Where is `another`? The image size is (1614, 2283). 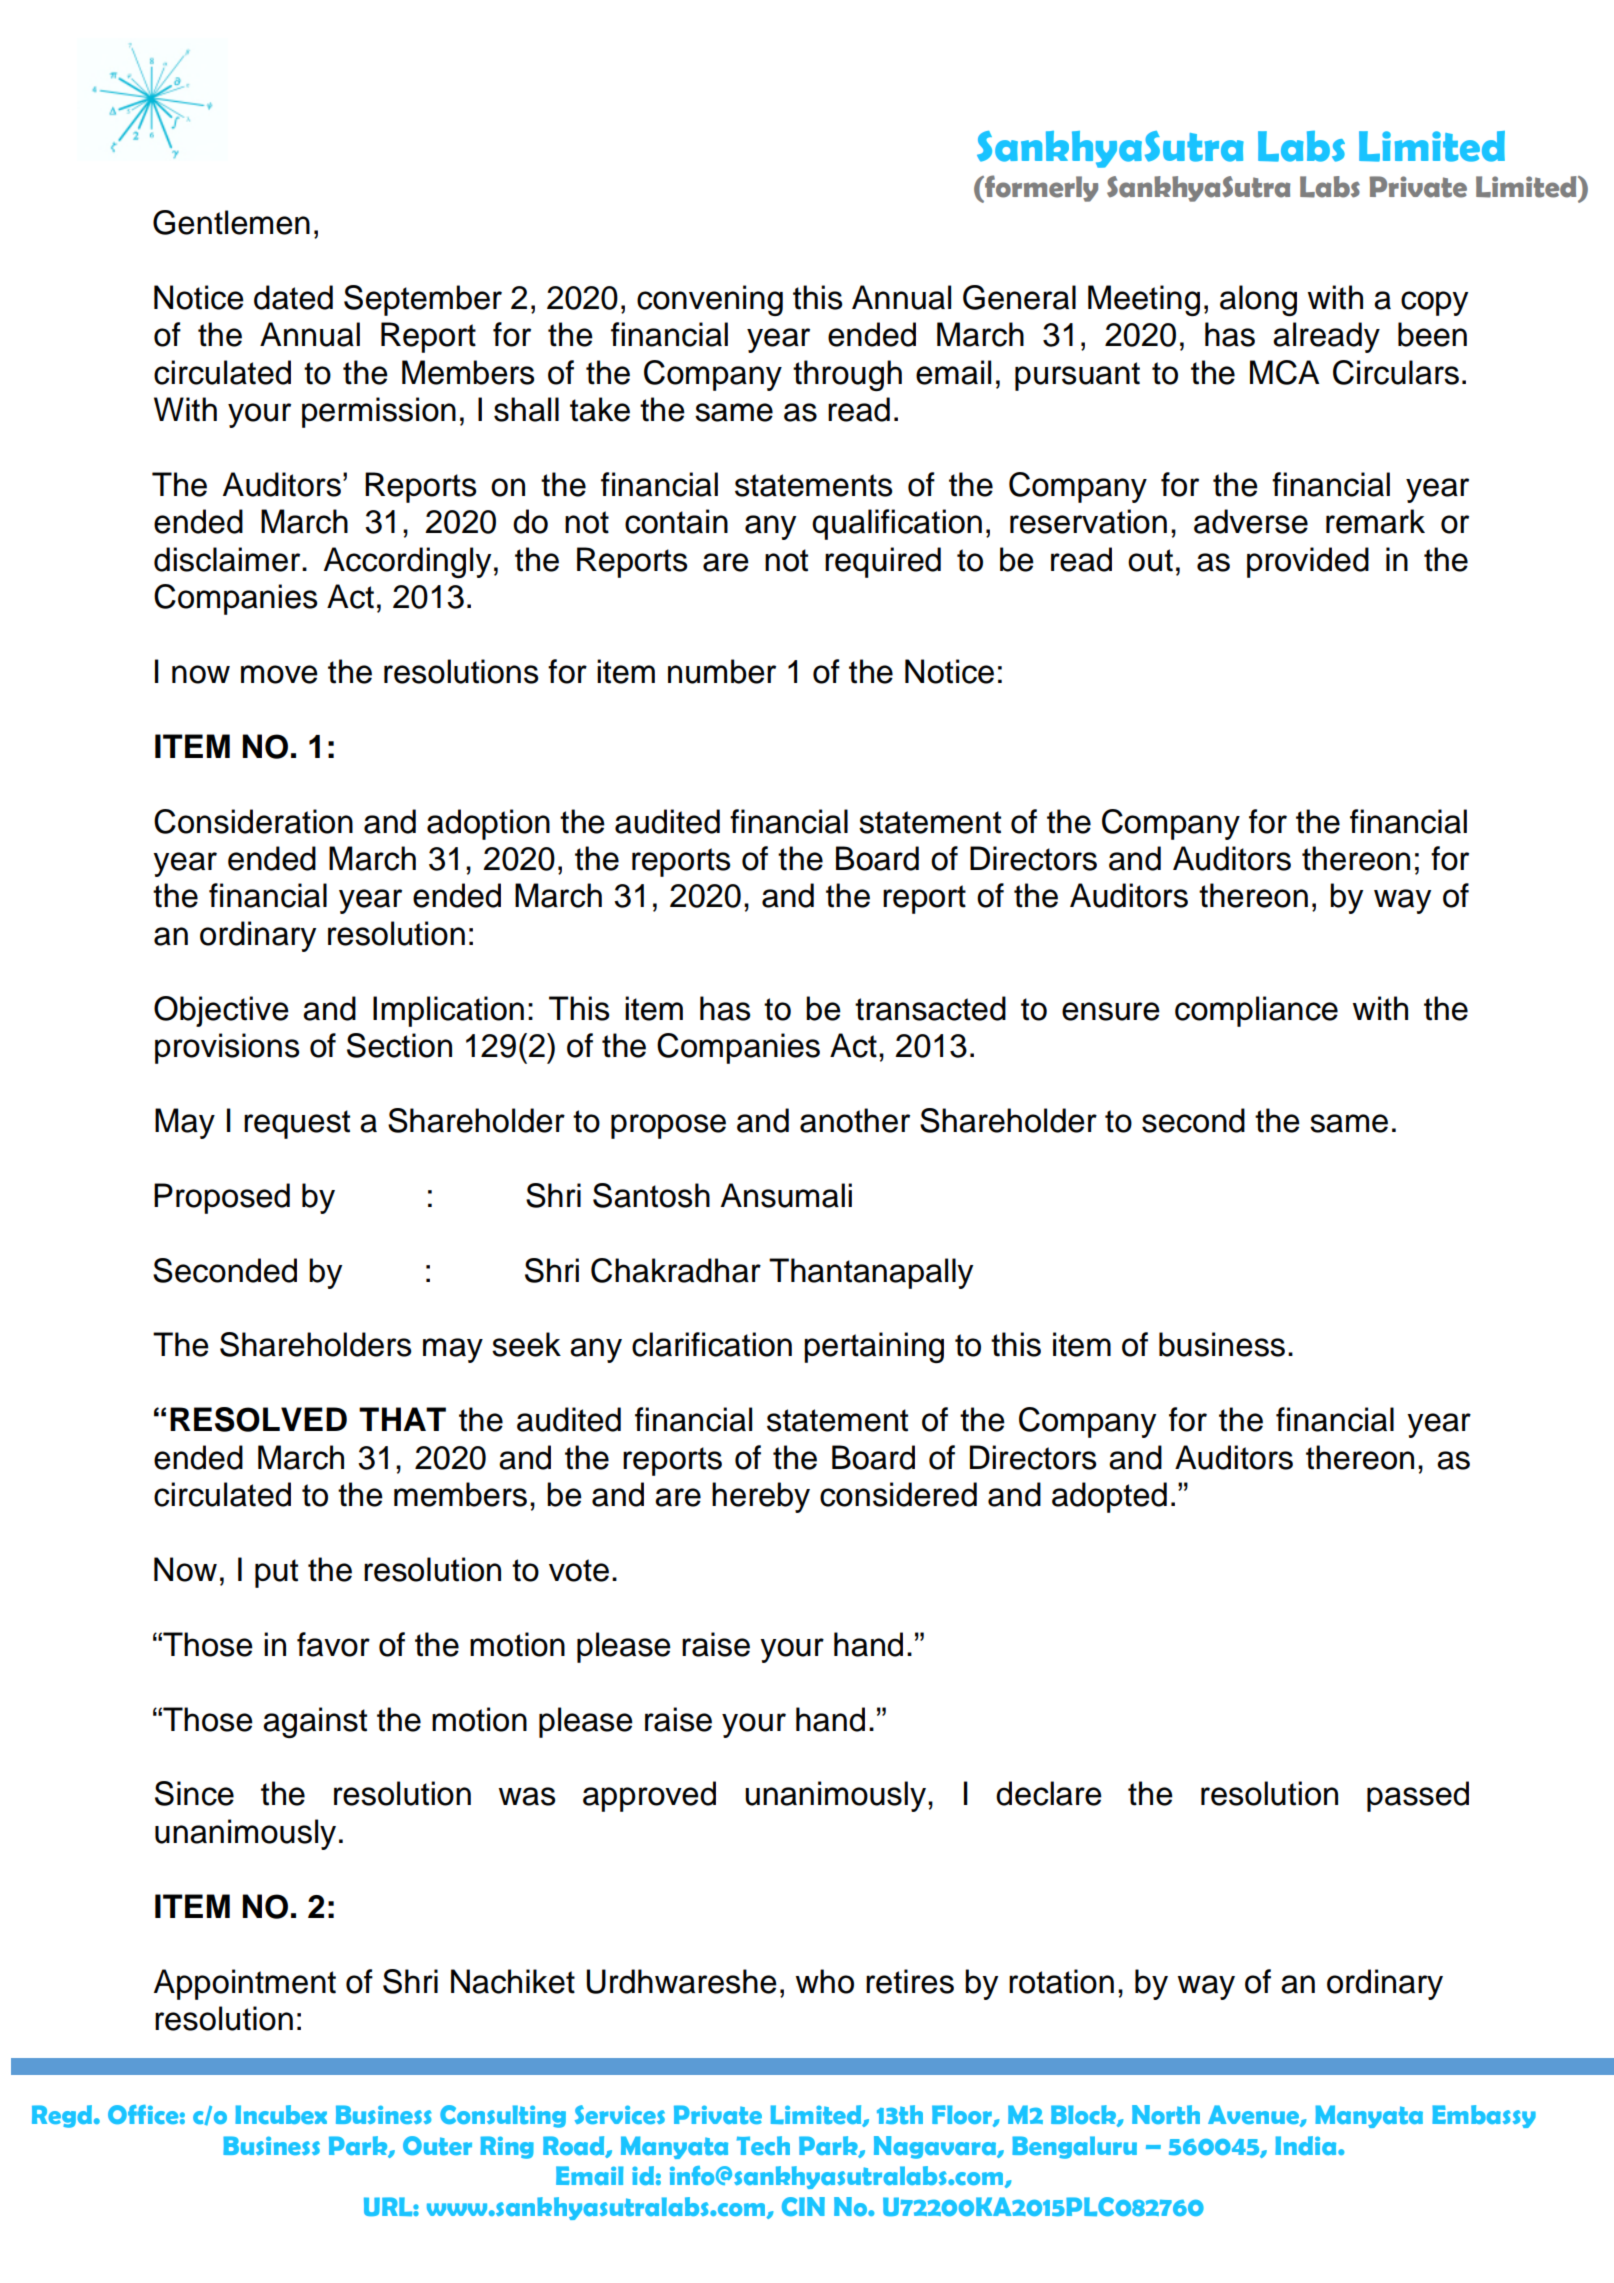
another is located at coordinates (855, 1120).
